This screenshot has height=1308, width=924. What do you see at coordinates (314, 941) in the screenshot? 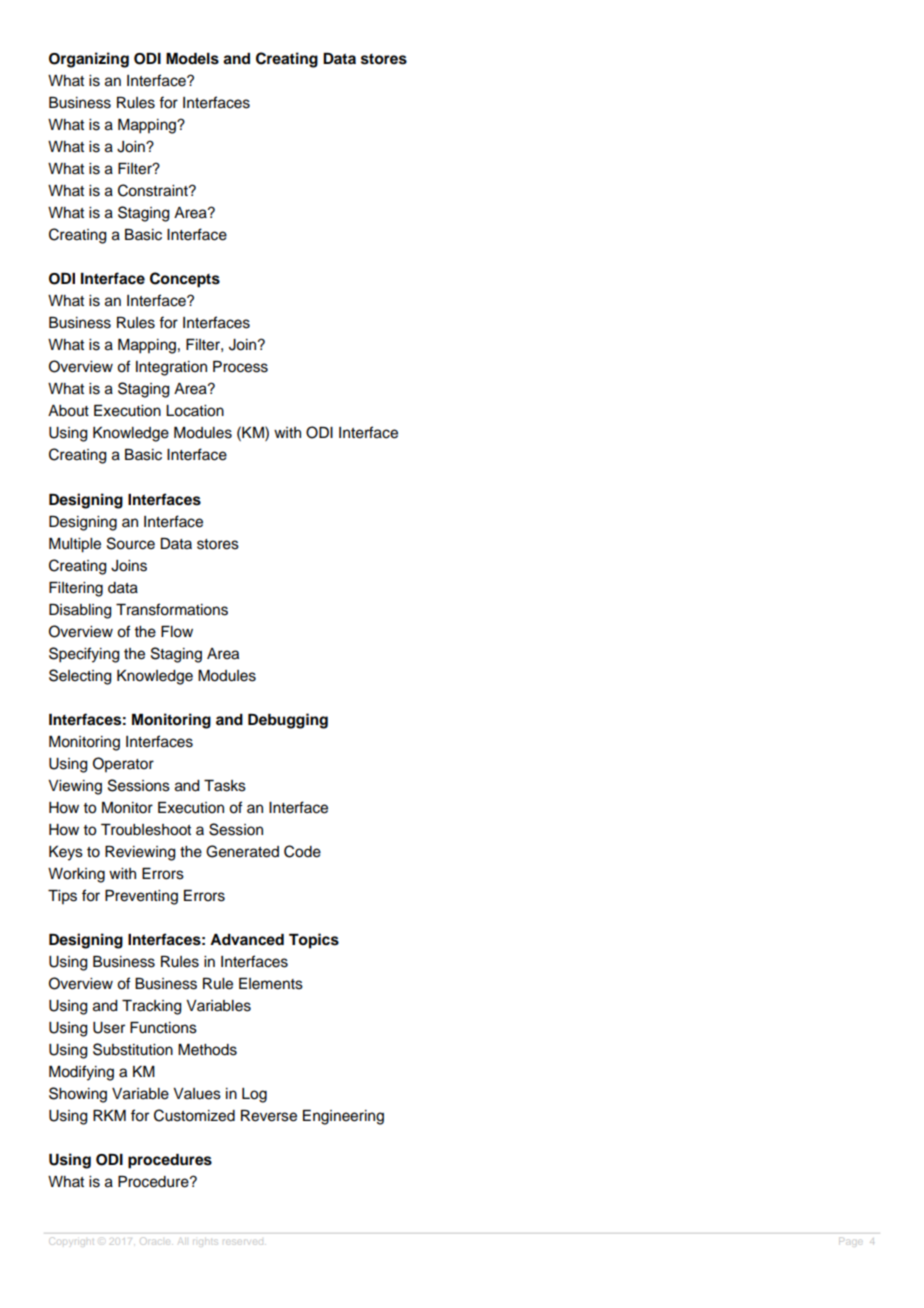
I see `Topics` at bounding box center [314, 941].
